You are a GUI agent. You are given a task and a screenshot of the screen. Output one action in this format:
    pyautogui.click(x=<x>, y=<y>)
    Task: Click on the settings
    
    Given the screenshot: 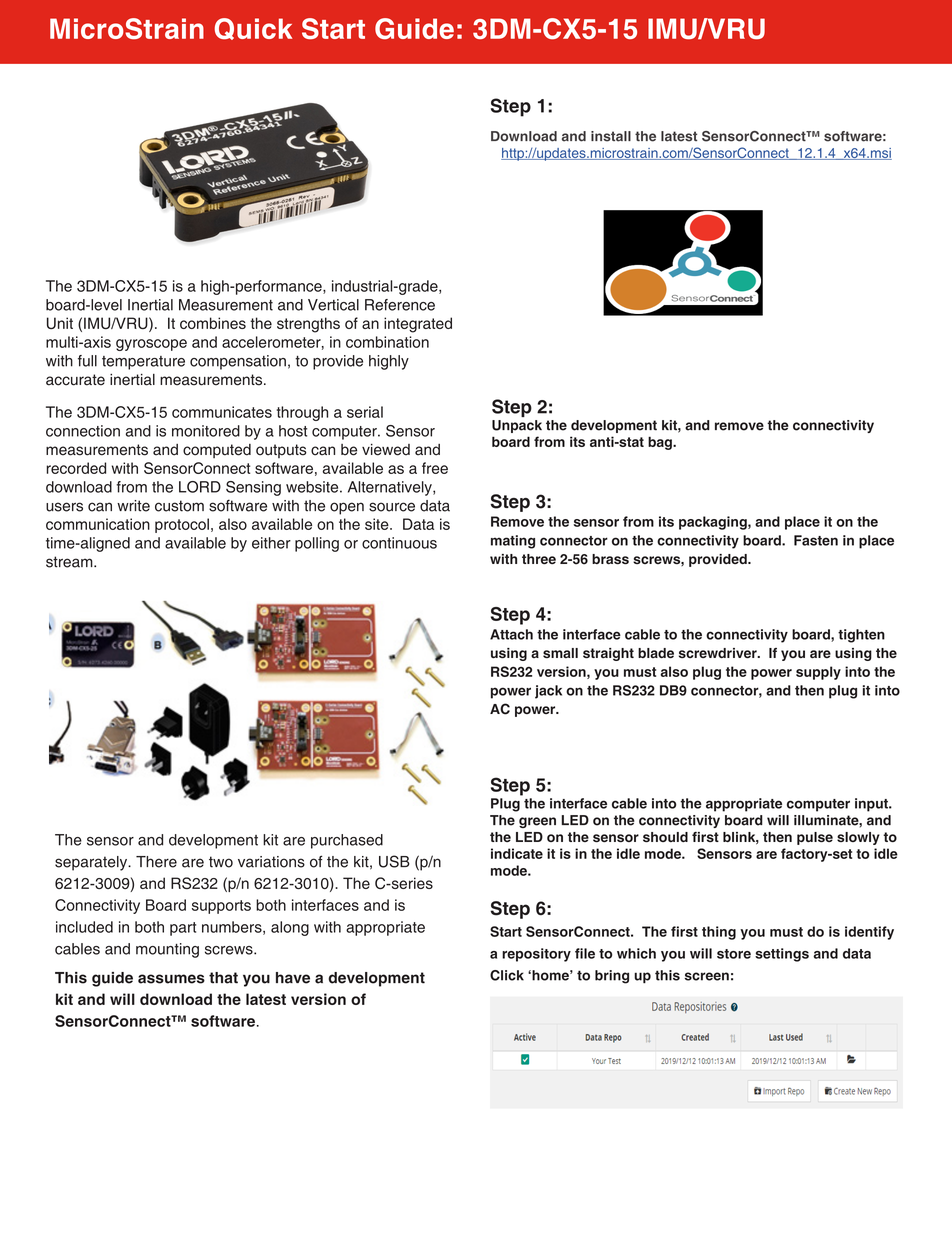 What is the action you would take?
    pyautogui.click(x=782, y=955)
